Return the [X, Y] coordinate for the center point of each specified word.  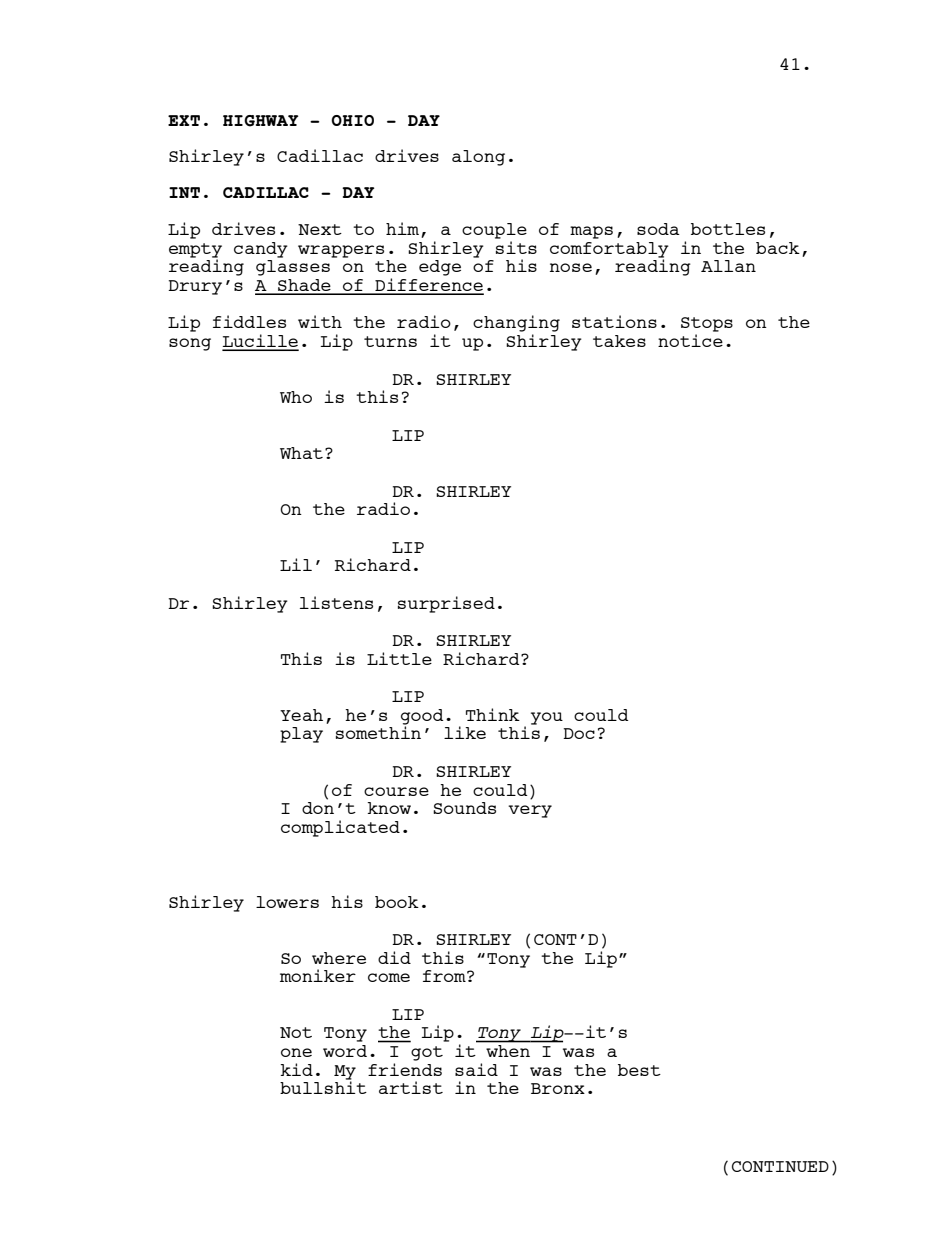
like [465, 732]
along [478, 158]
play [301, 735]
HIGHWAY [260, 121]
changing [516, 323]
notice [690, 340]
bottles [728, 229]
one [296, 1052]
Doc [579, 733]
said [476, 1069]
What [301, 453]
